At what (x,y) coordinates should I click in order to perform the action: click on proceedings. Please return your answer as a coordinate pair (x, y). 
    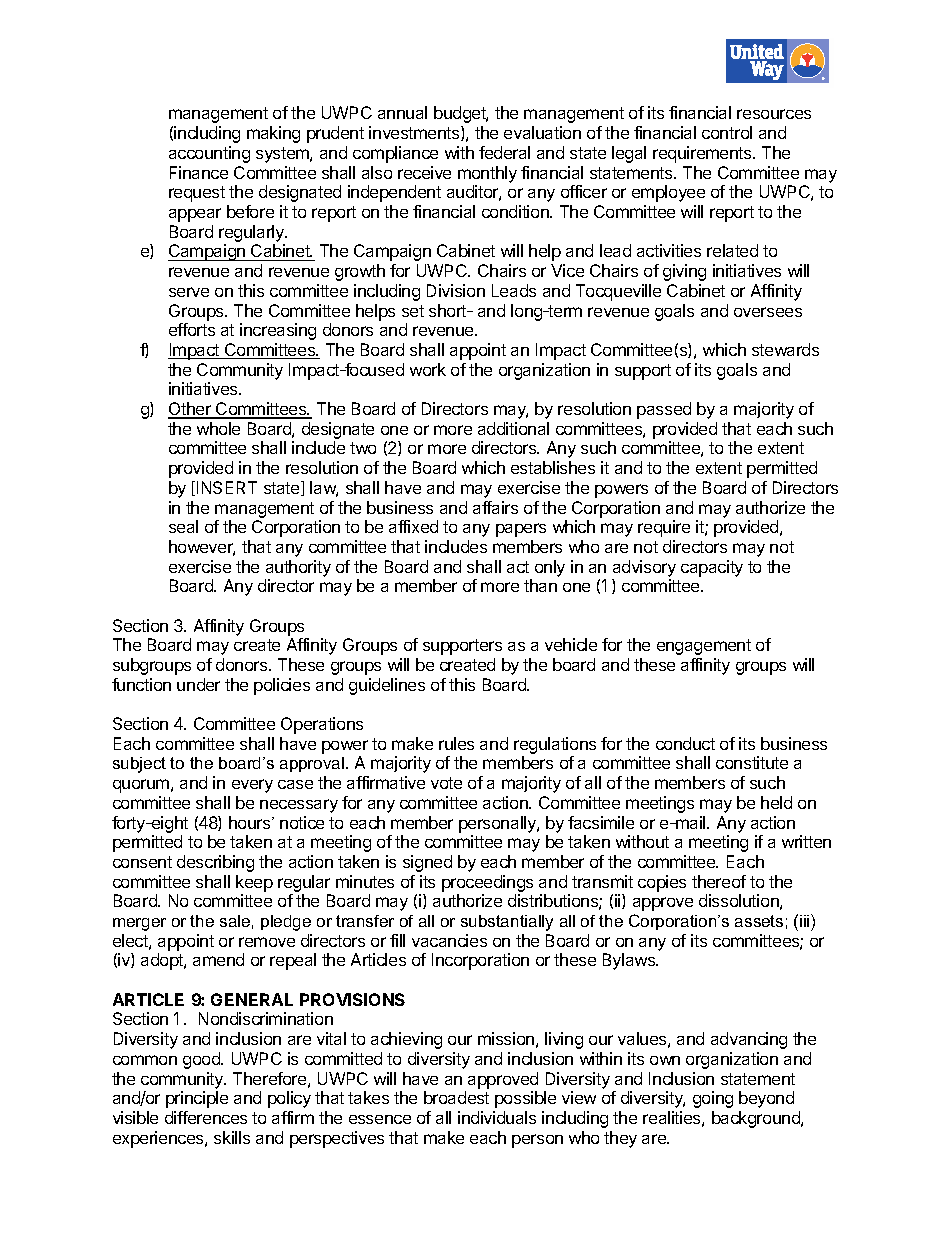
    Looking at the image, I should click on (487, 883).
